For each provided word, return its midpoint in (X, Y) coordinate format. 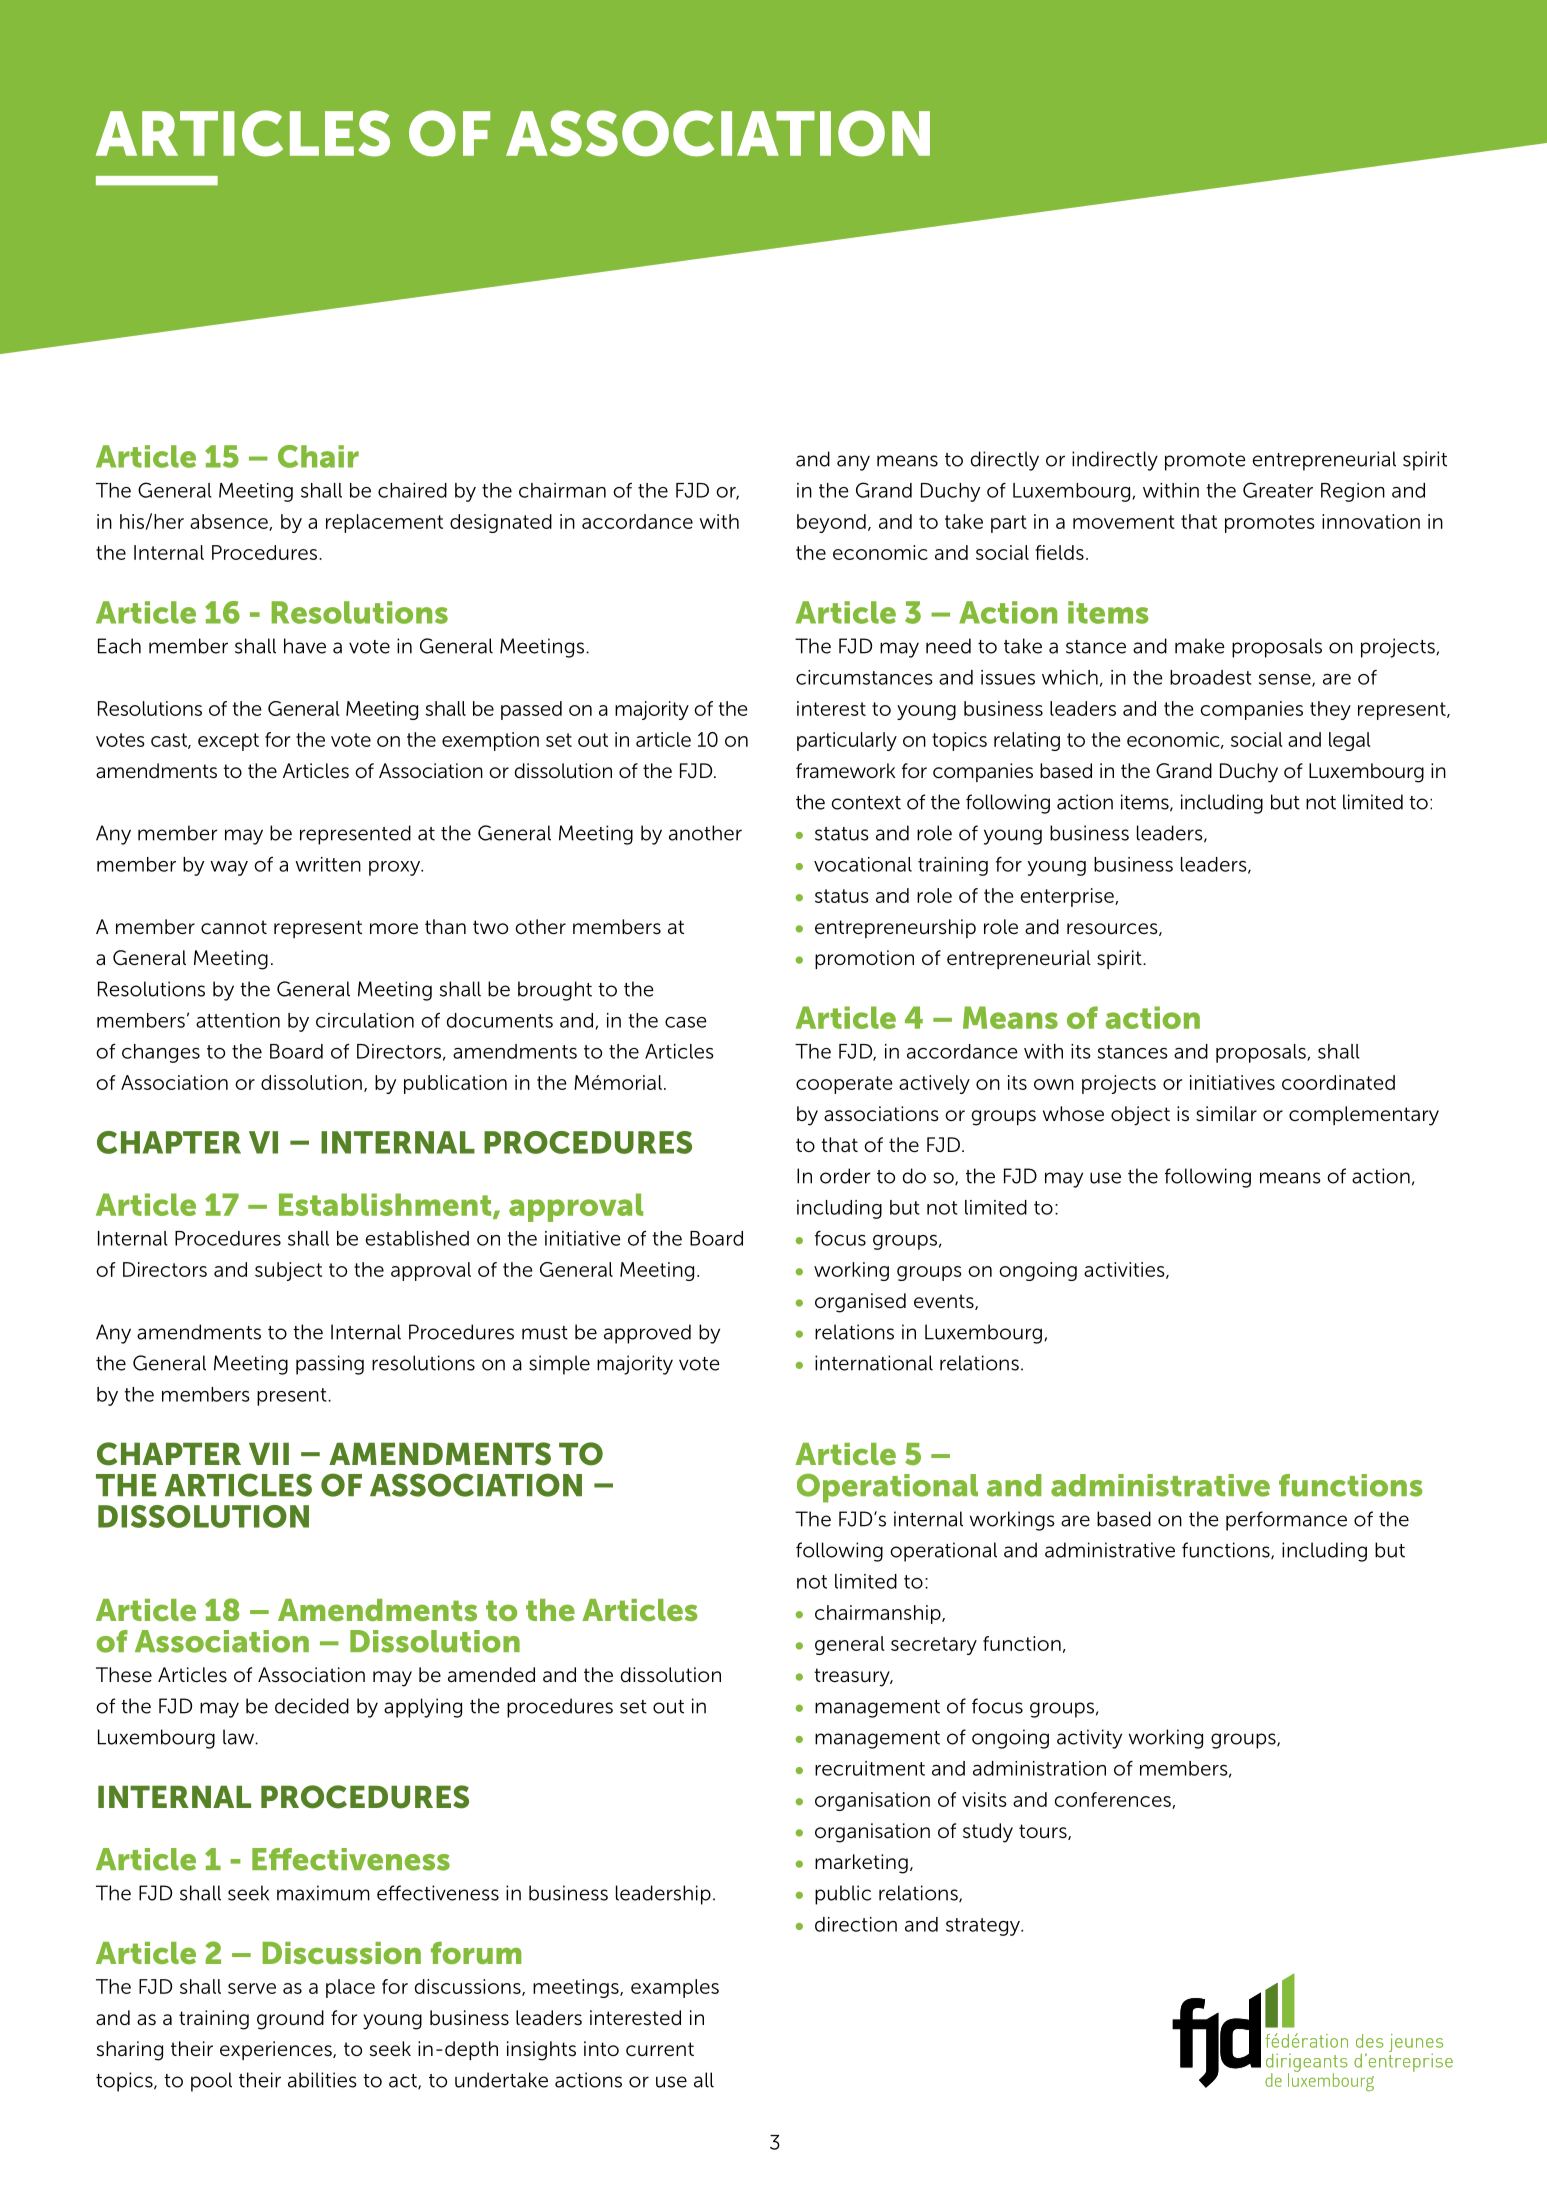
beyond (831, 523)
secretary (934, 1646)
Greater (1278, 490)
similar (1226, 1114)
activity (1089, 1739)
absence (230, 522)
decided (312, 1706)
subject (288, 1271)
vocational (863, 864)
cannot (234, 927)
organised (860, 1303)
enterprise (1068, 897)
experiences (277, 2050)
